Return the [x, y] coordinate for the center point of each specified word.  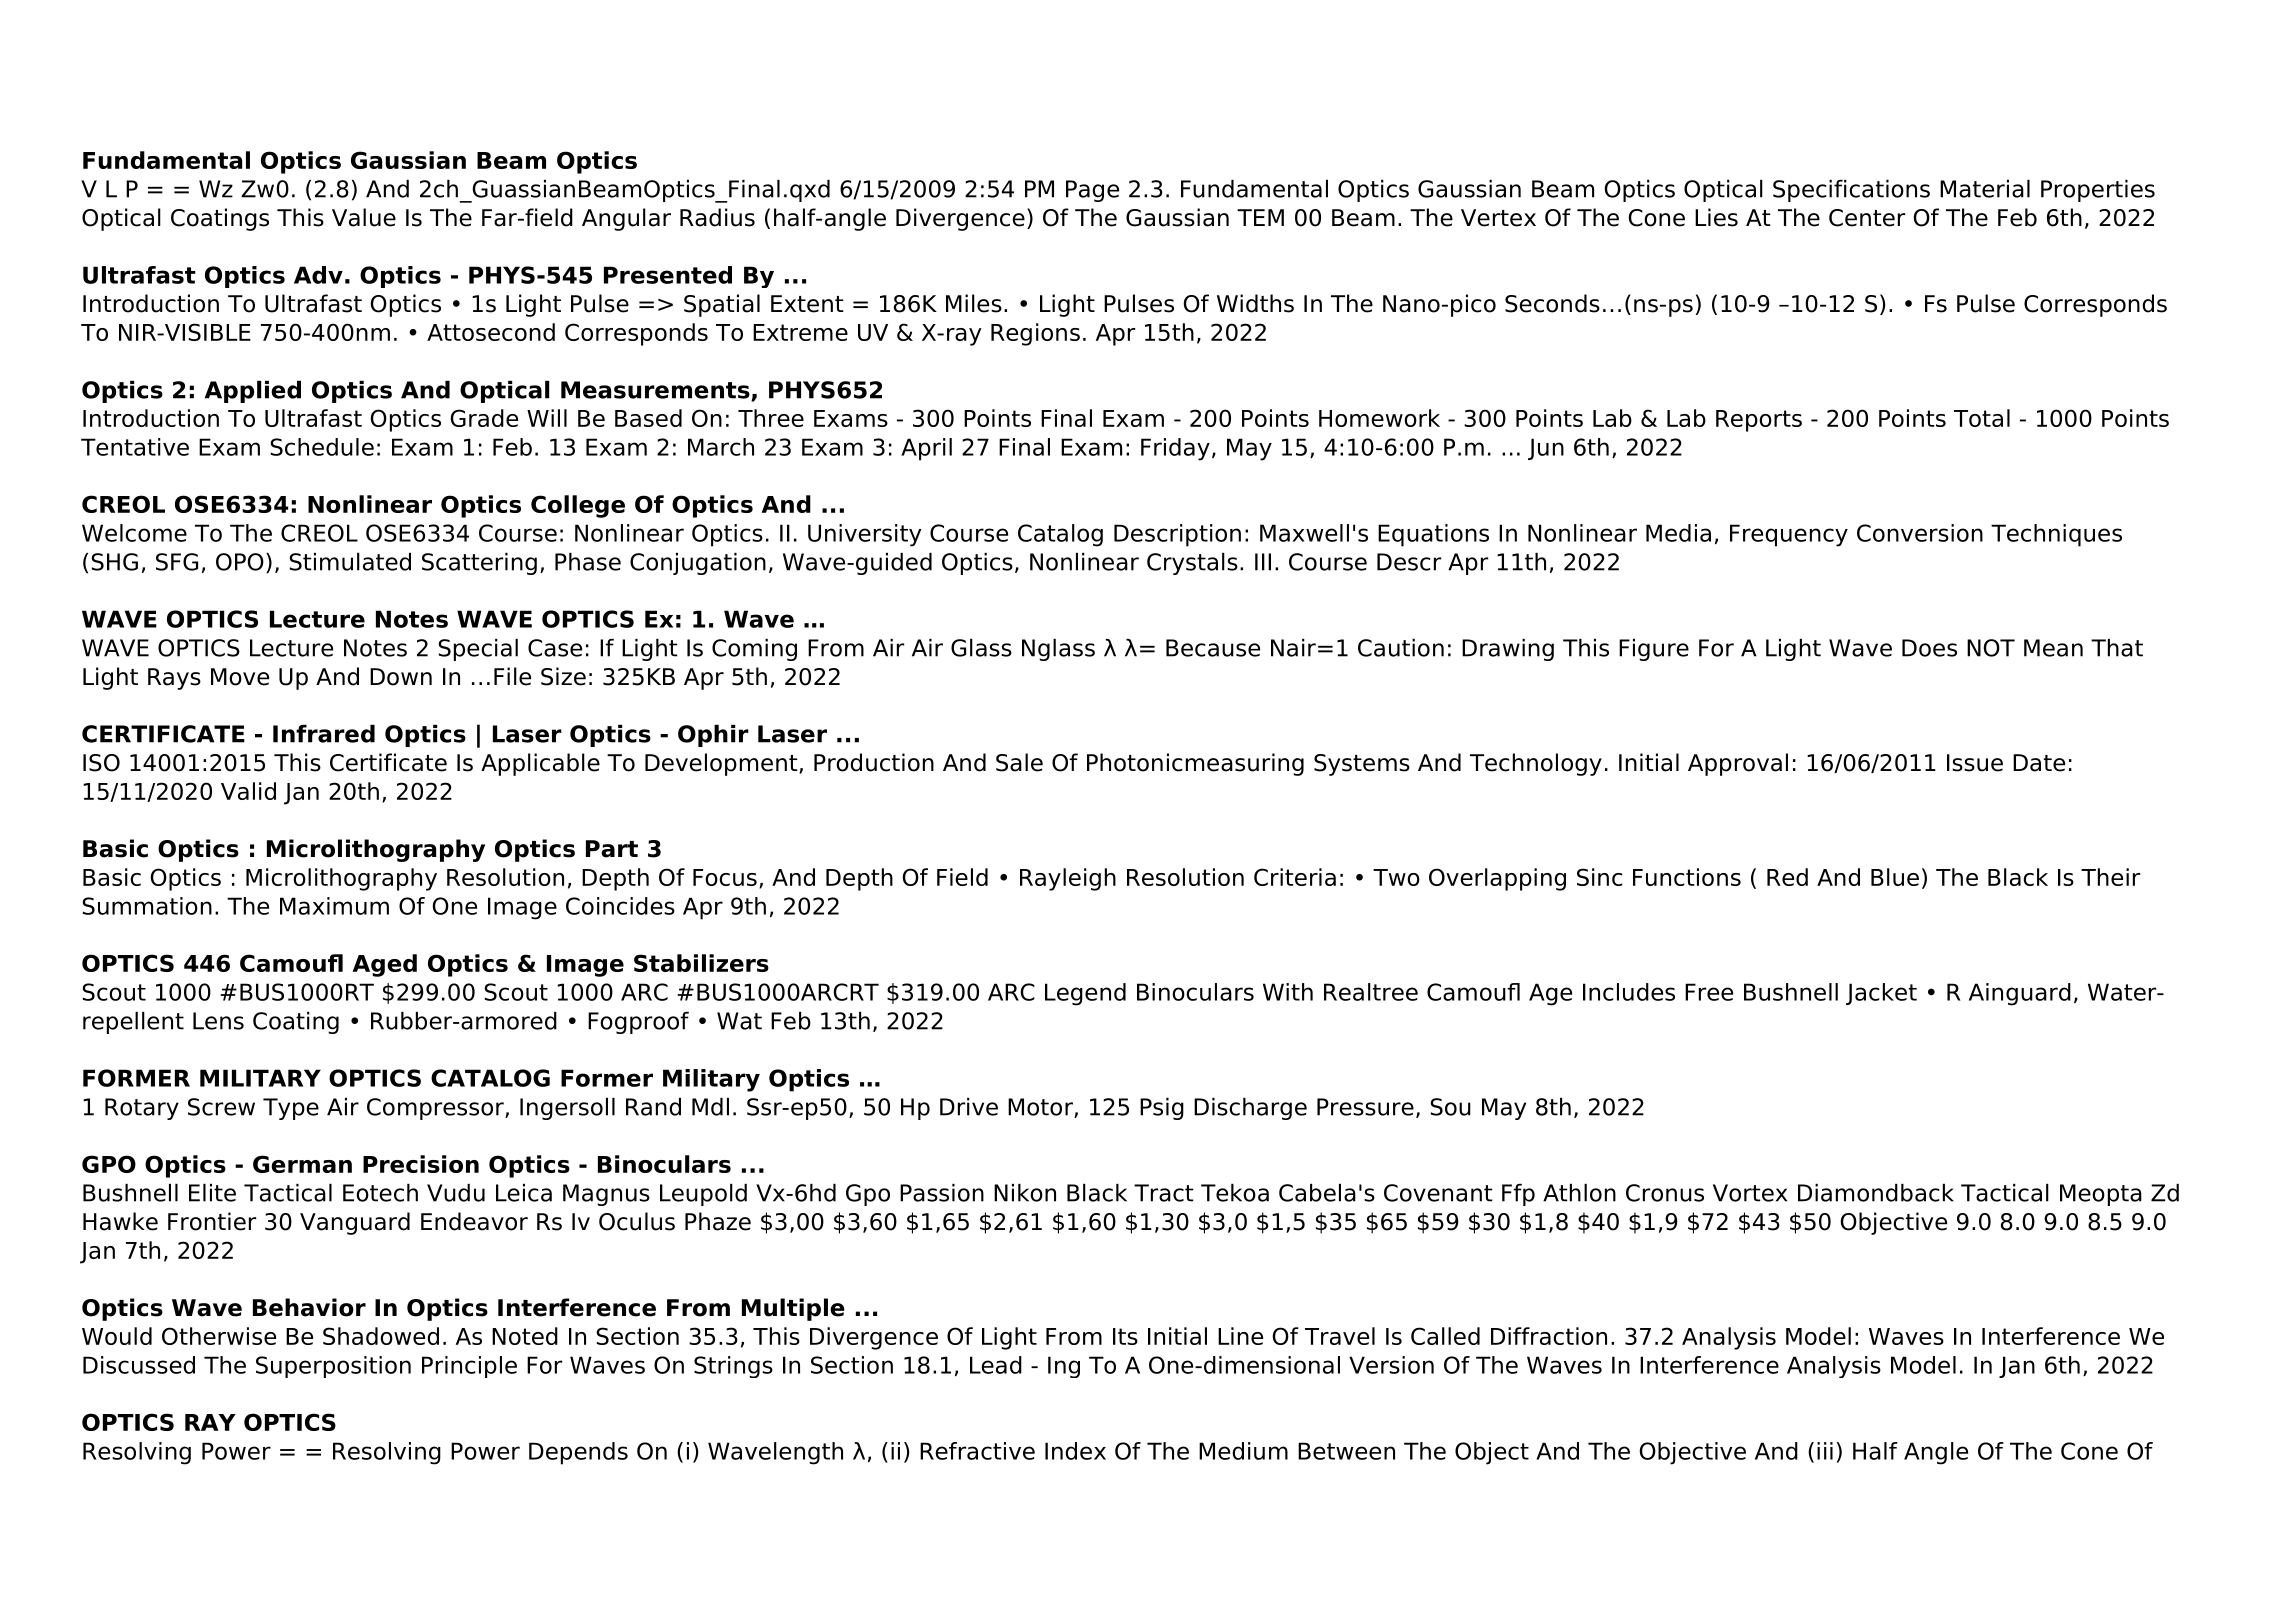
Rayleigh [1068, 879]
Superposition [333, 1367]
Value [364, 217]
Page [1092, 191]
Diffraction [1549, 1336]
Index [1075, 1451]
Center [1867, 218]
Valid [248, 791]
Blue [1895, 877]
